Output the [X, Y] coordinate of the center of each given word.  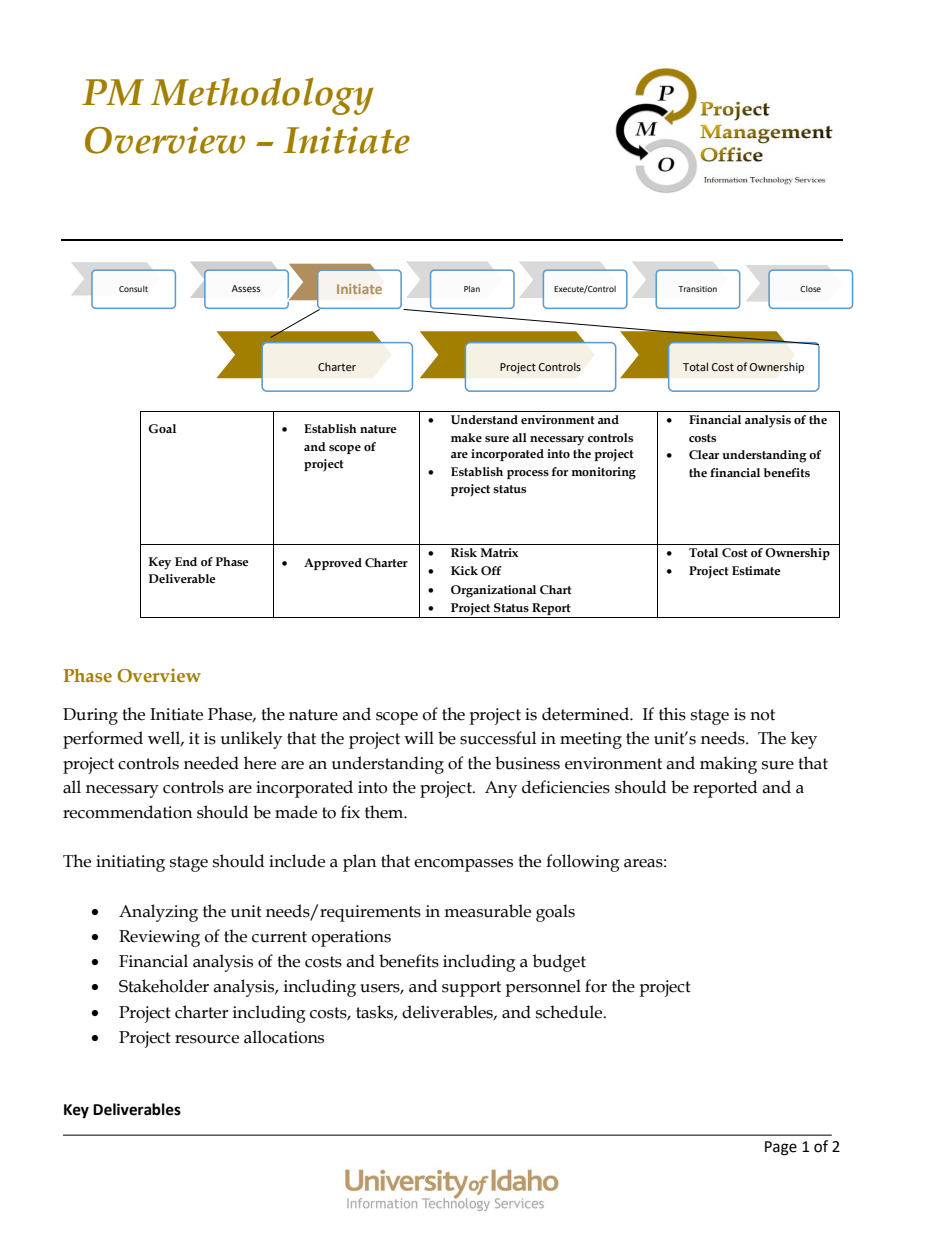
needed [211, 763]
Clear [704, 455]
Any [501, 789]
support [471, 989]
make [466, 437]
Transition [697, 289]
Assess [246, 288]
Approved [333, 564]
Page [781, 1148]
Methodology [262, 96]
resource [207, 1039]
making [728, 765]
